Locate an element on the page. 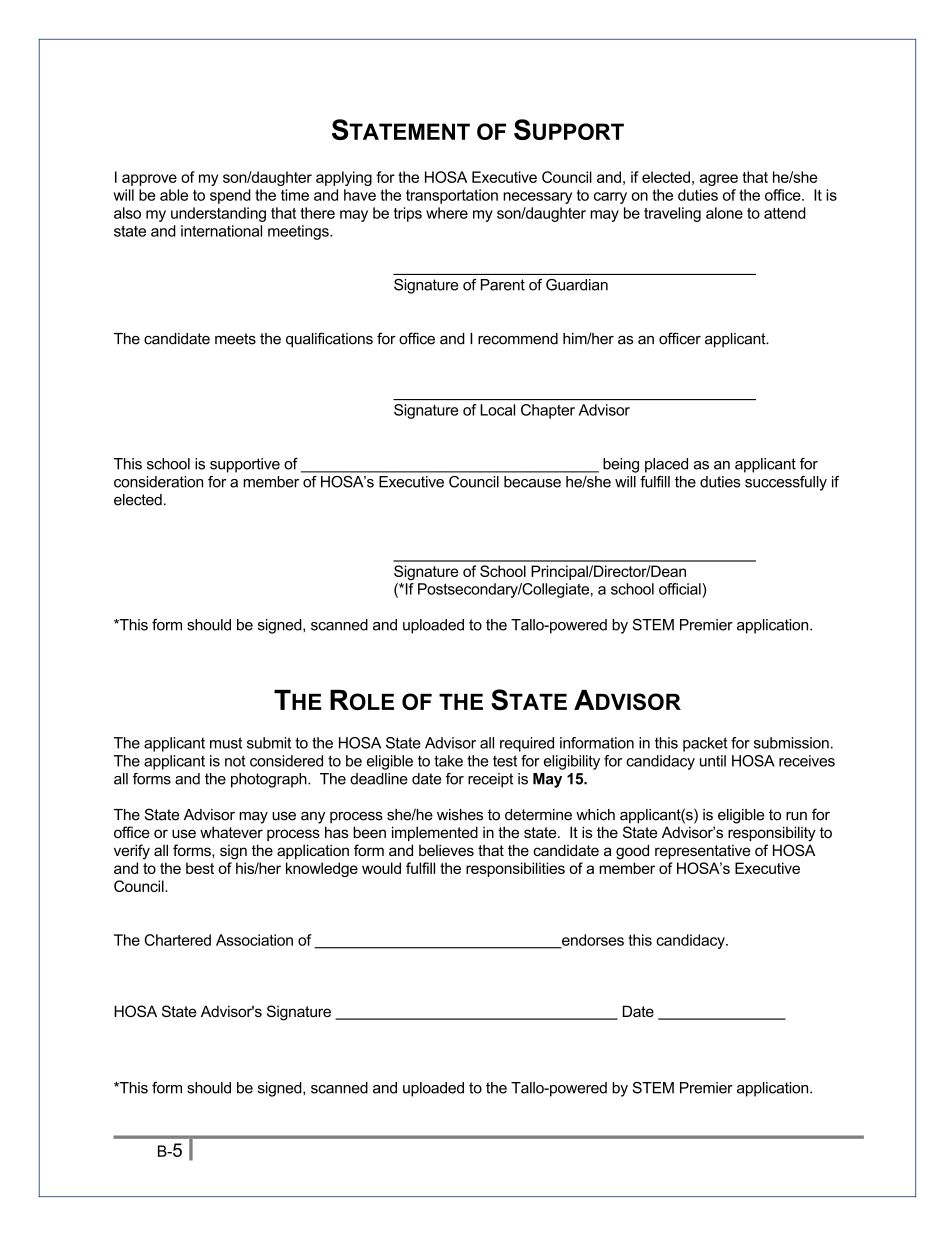  alone is located at coordinates (724, 213).
